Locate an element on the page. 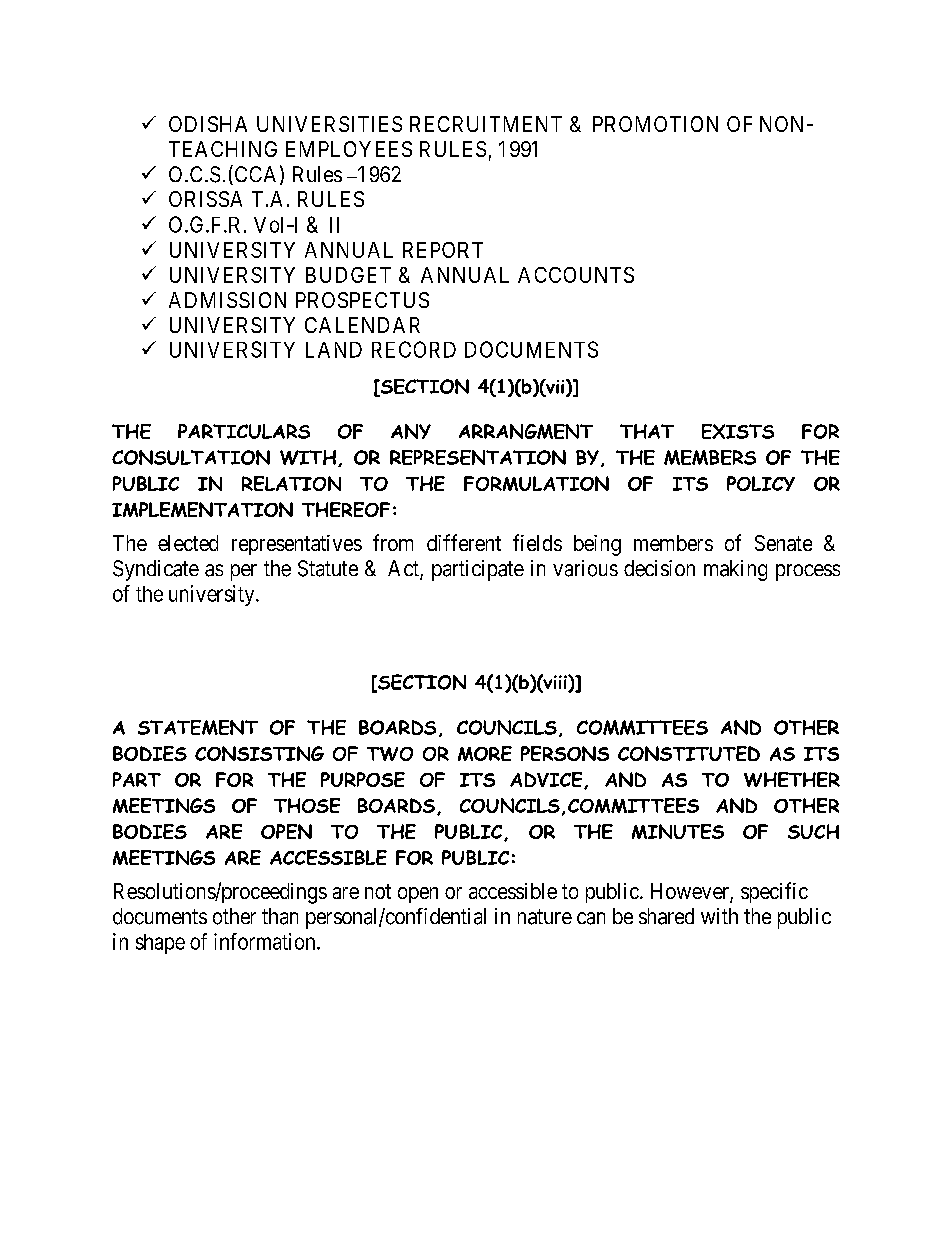 This document has height=1233, width=952. elected is located at coordinates (188, 543).
